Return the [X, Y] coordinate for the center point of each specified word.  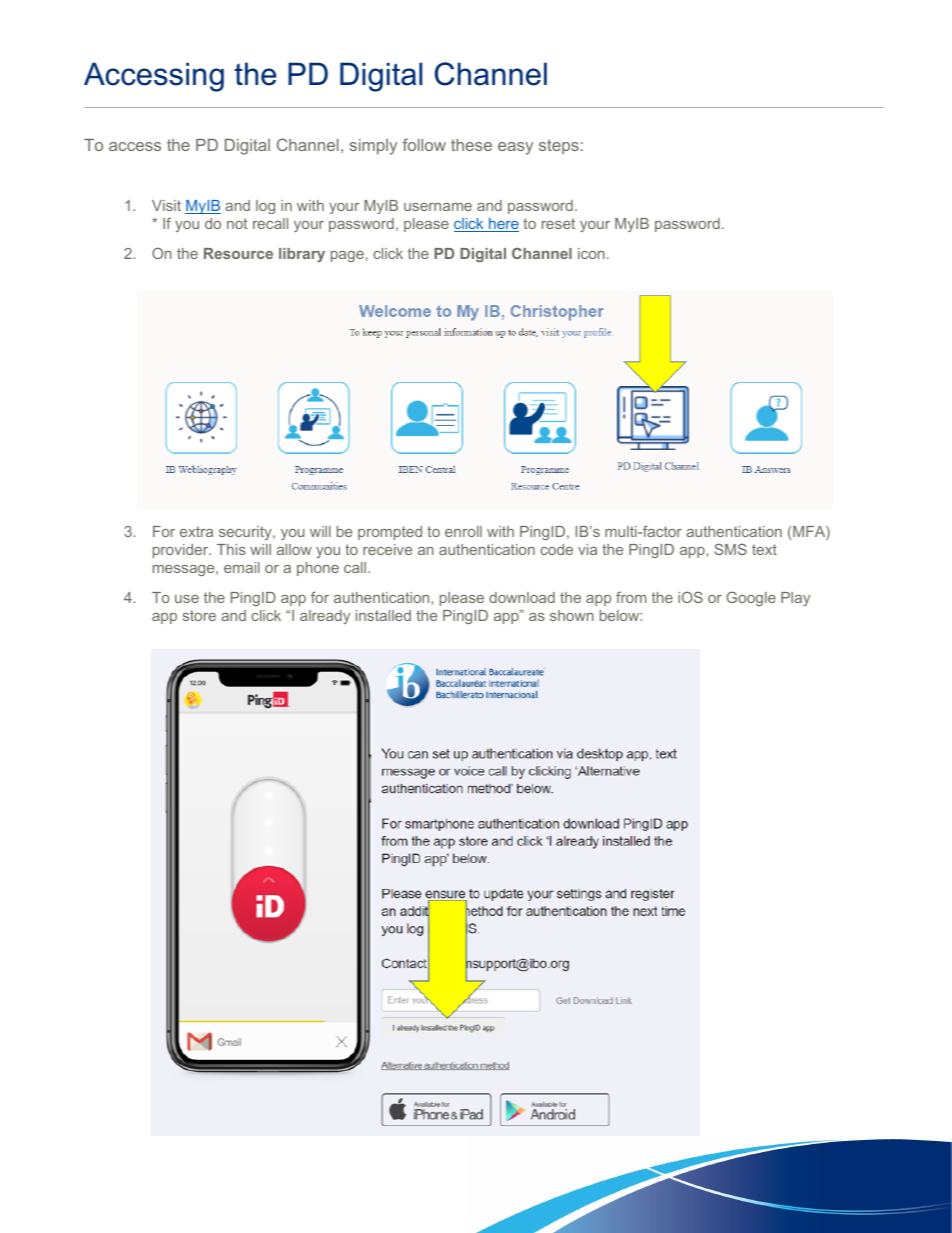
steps [559, 147]
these [471, 145]
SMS [730, 549]
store [199, 615]
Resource [238, 253]
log [265, 207]
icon [591, 253]
